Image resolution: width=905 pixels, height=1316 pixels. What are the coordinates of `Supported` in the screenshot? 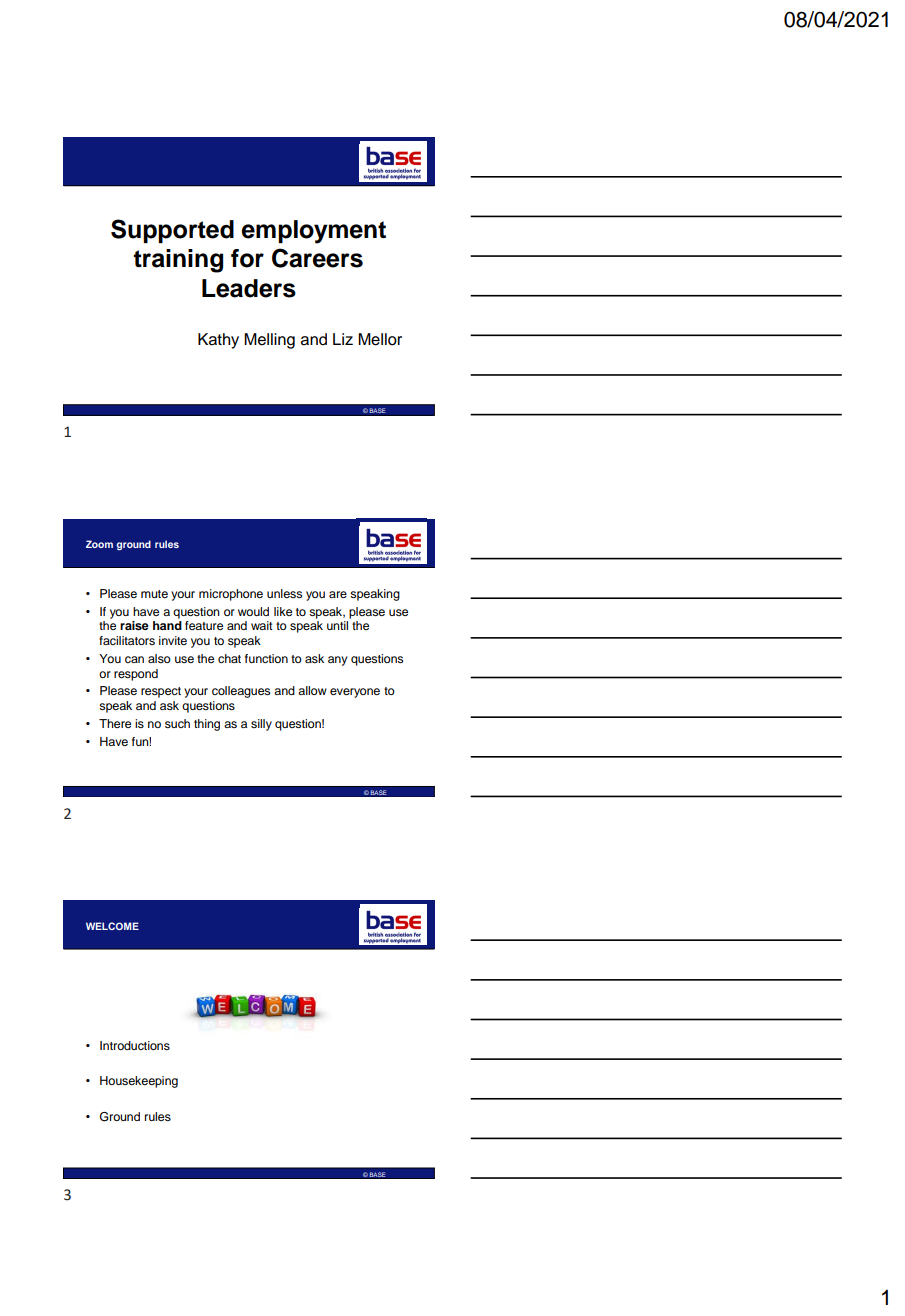 It's located at (172, 231).
